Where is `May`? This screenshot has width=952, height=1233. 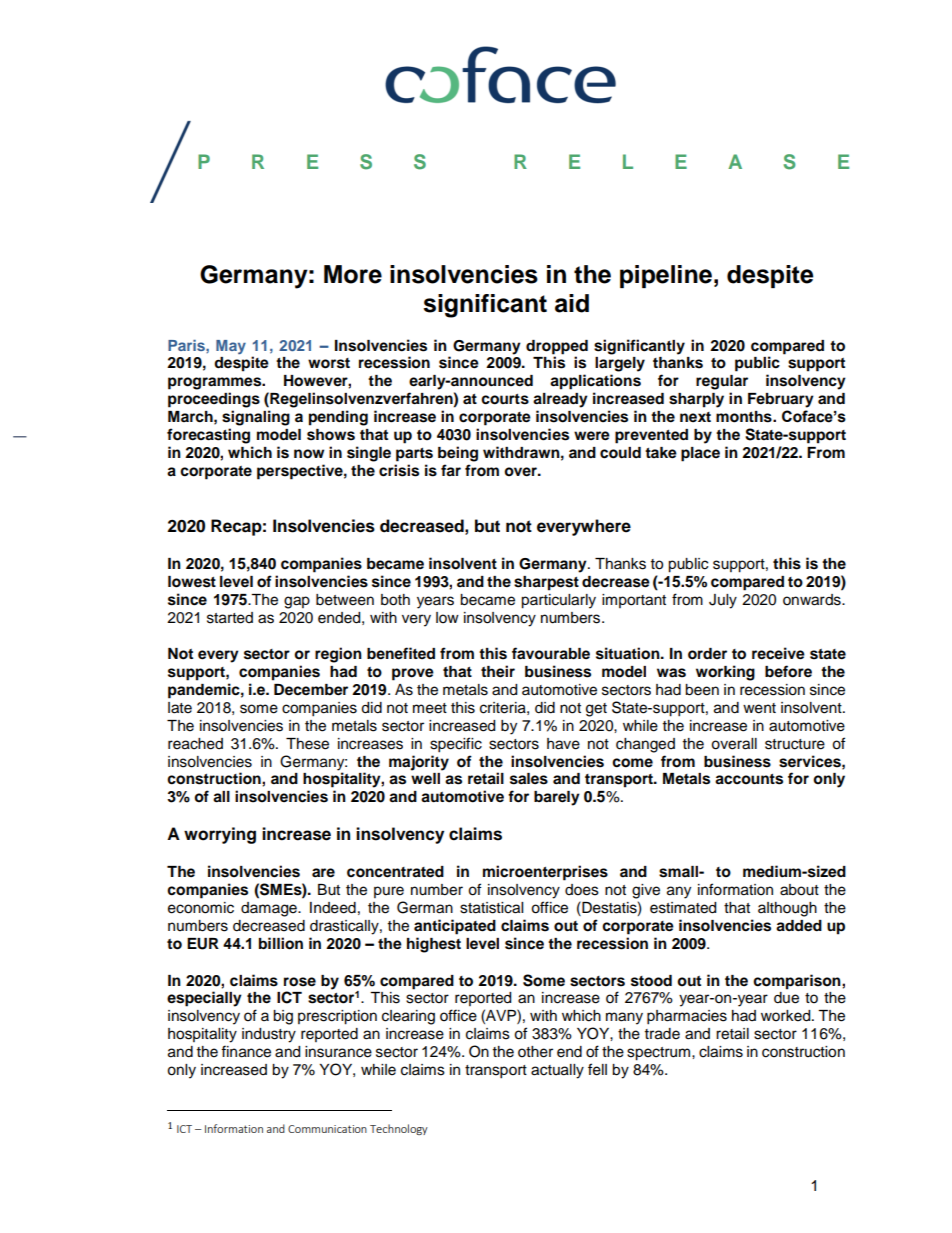
May is located at coordinates (231, 347).
